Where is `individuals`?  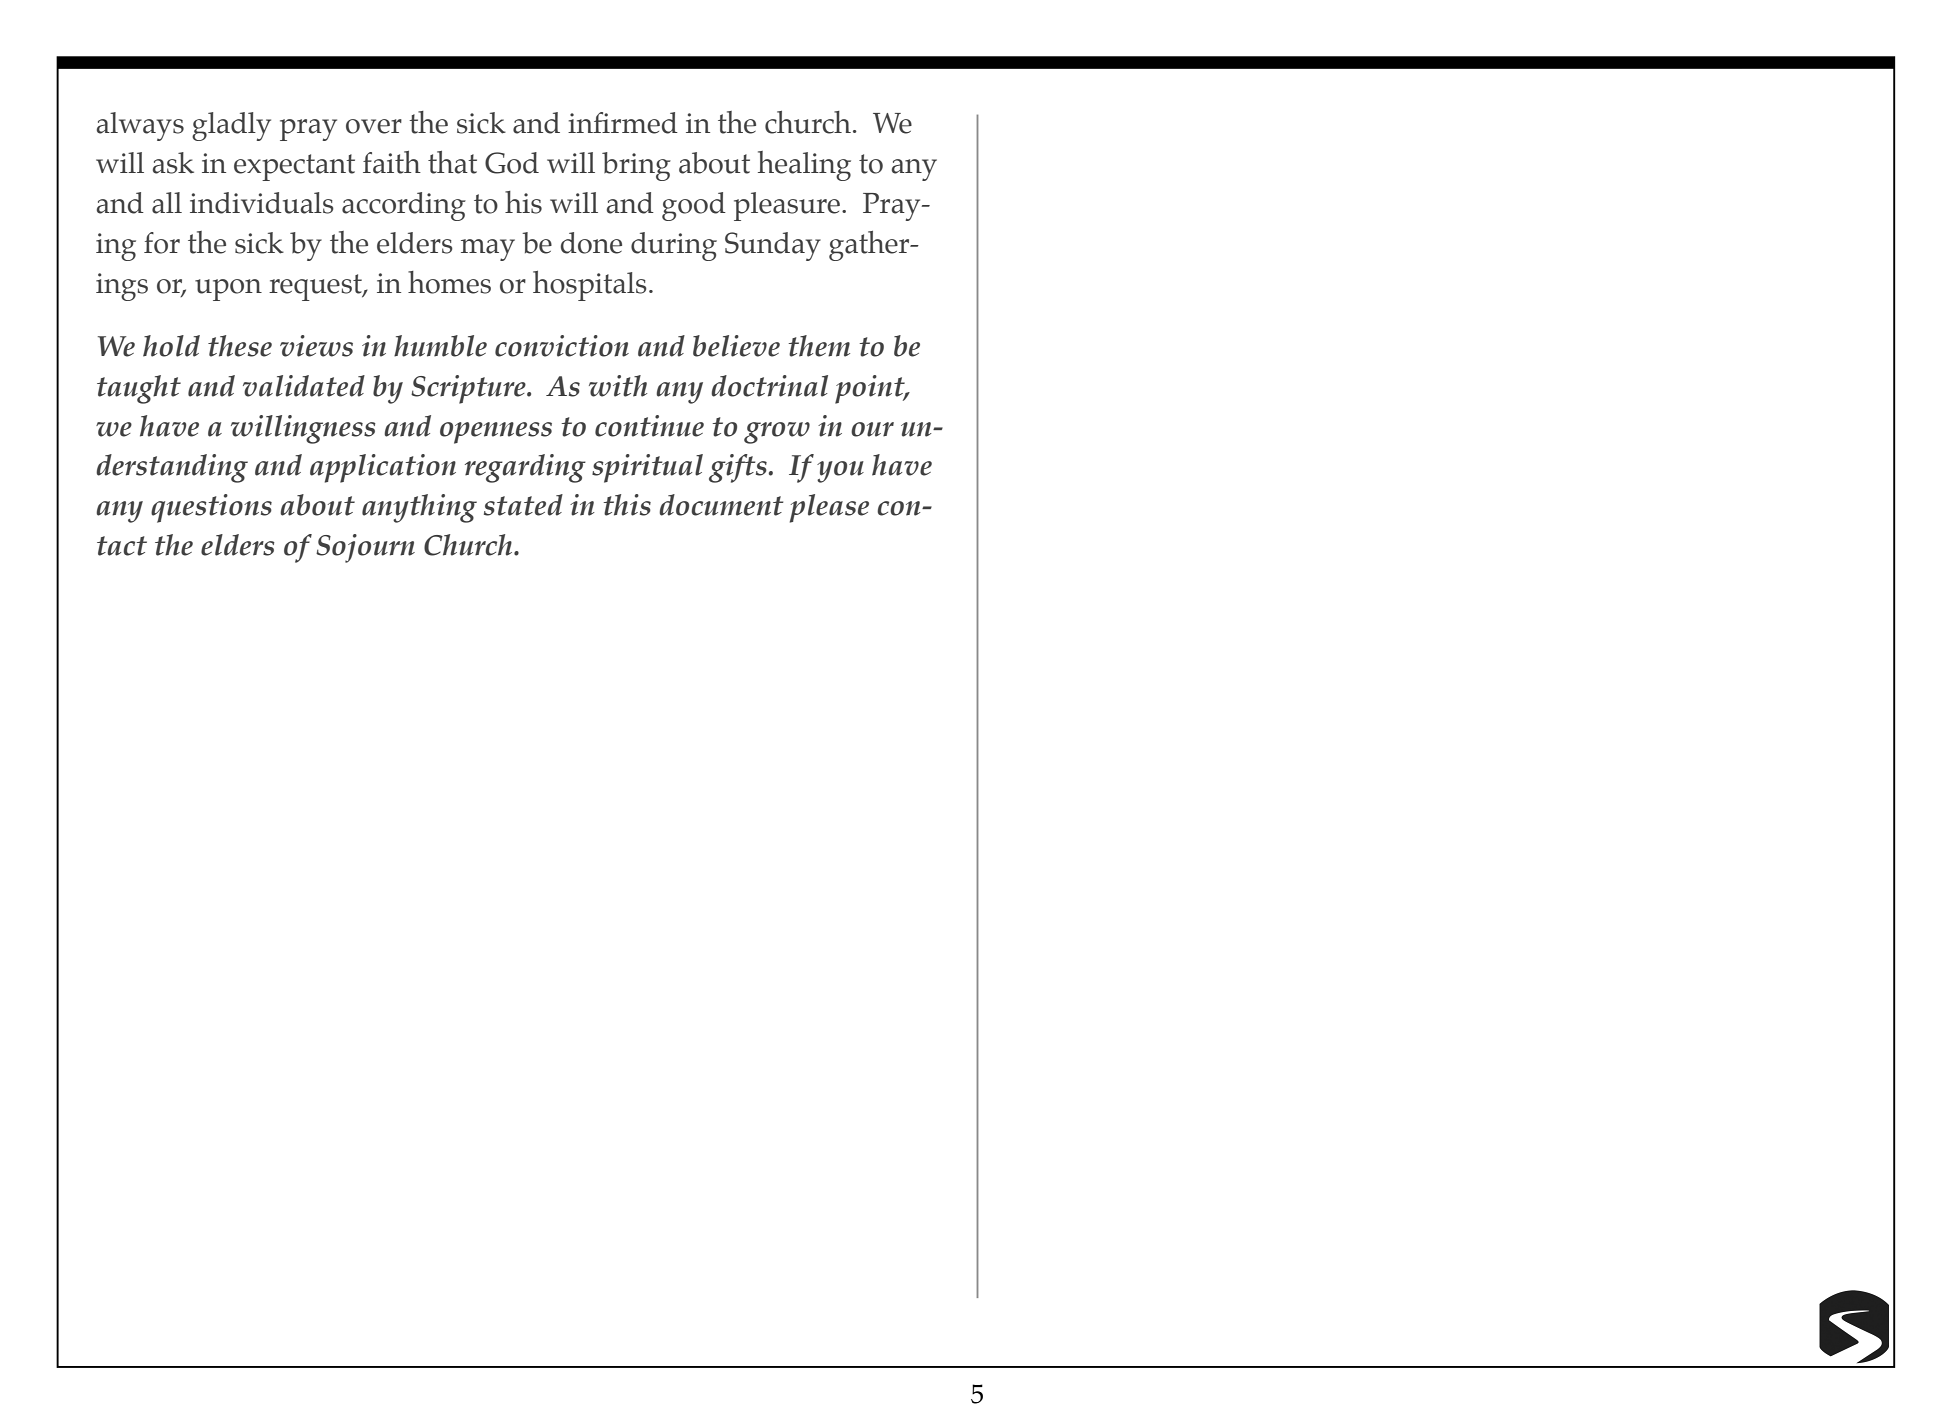
individuals is located at coordinates (262, 203).
